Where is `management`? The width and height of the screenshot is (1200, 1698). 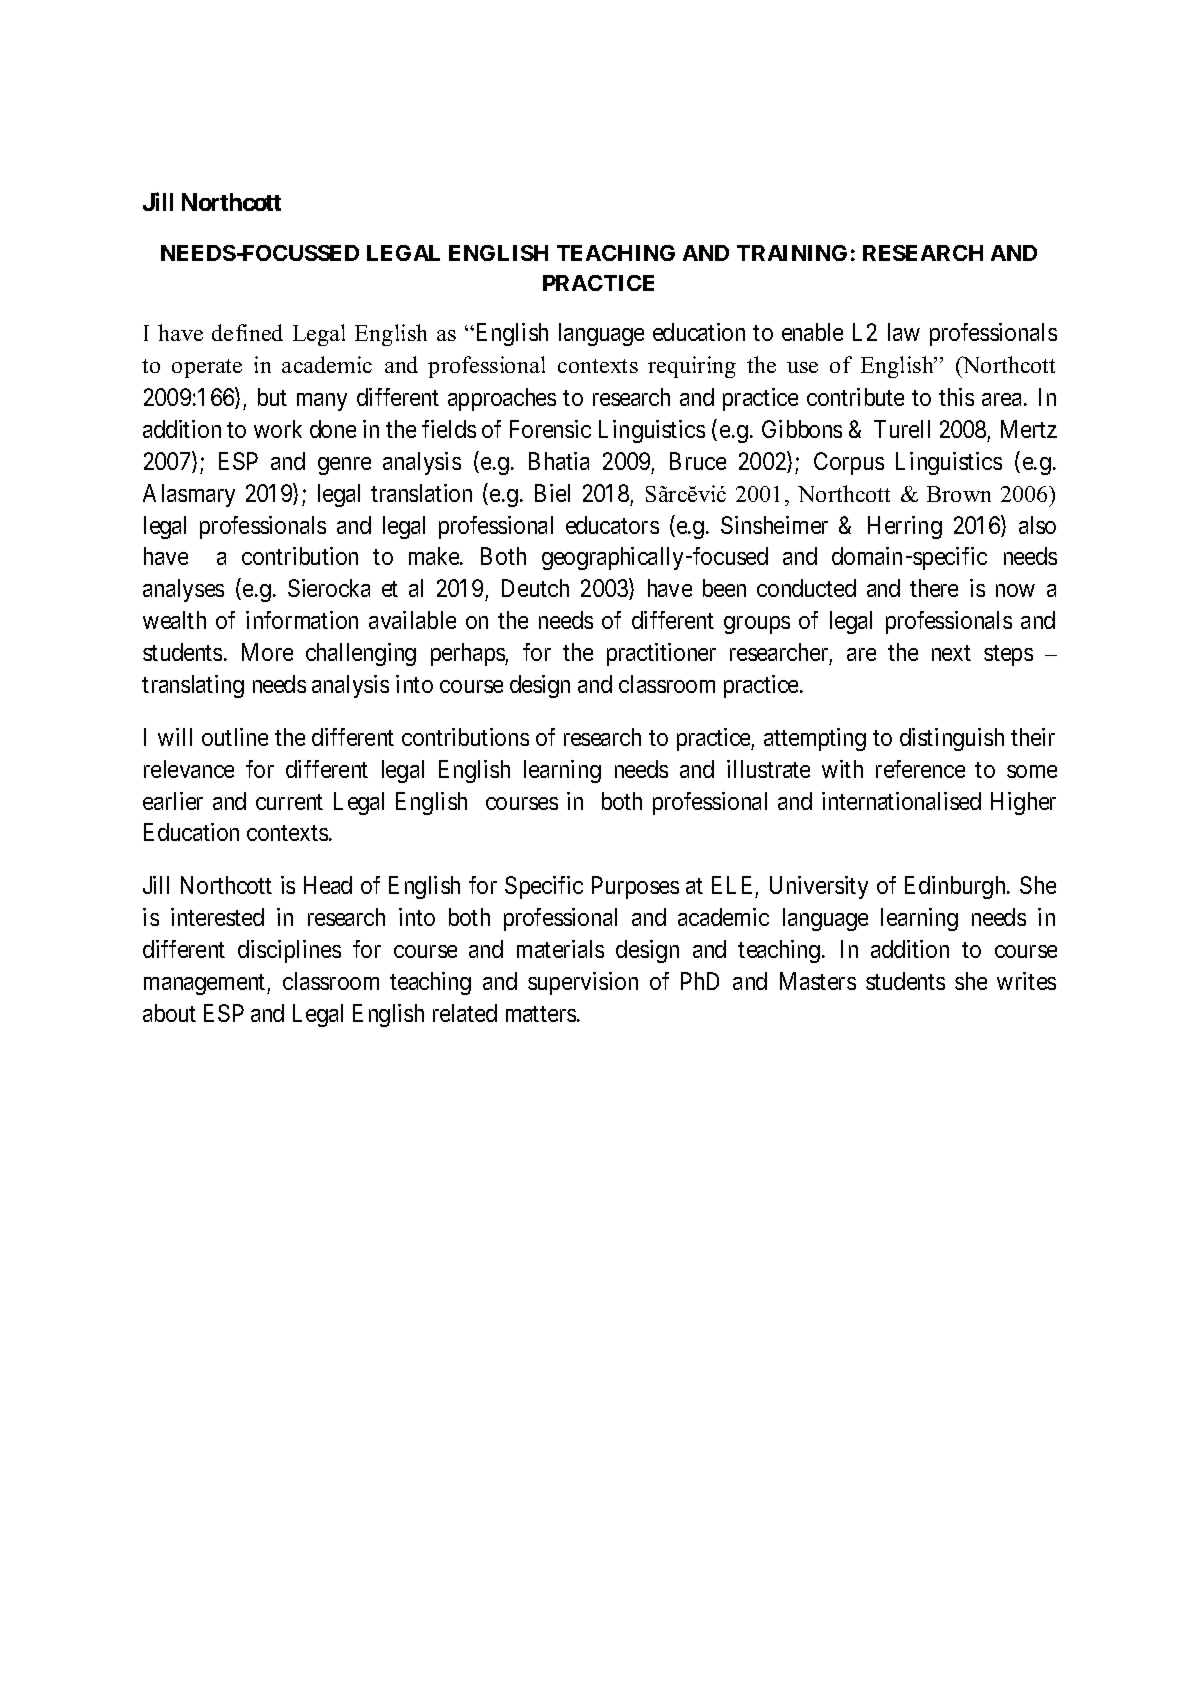 management is located at coordinates (206, 984).
